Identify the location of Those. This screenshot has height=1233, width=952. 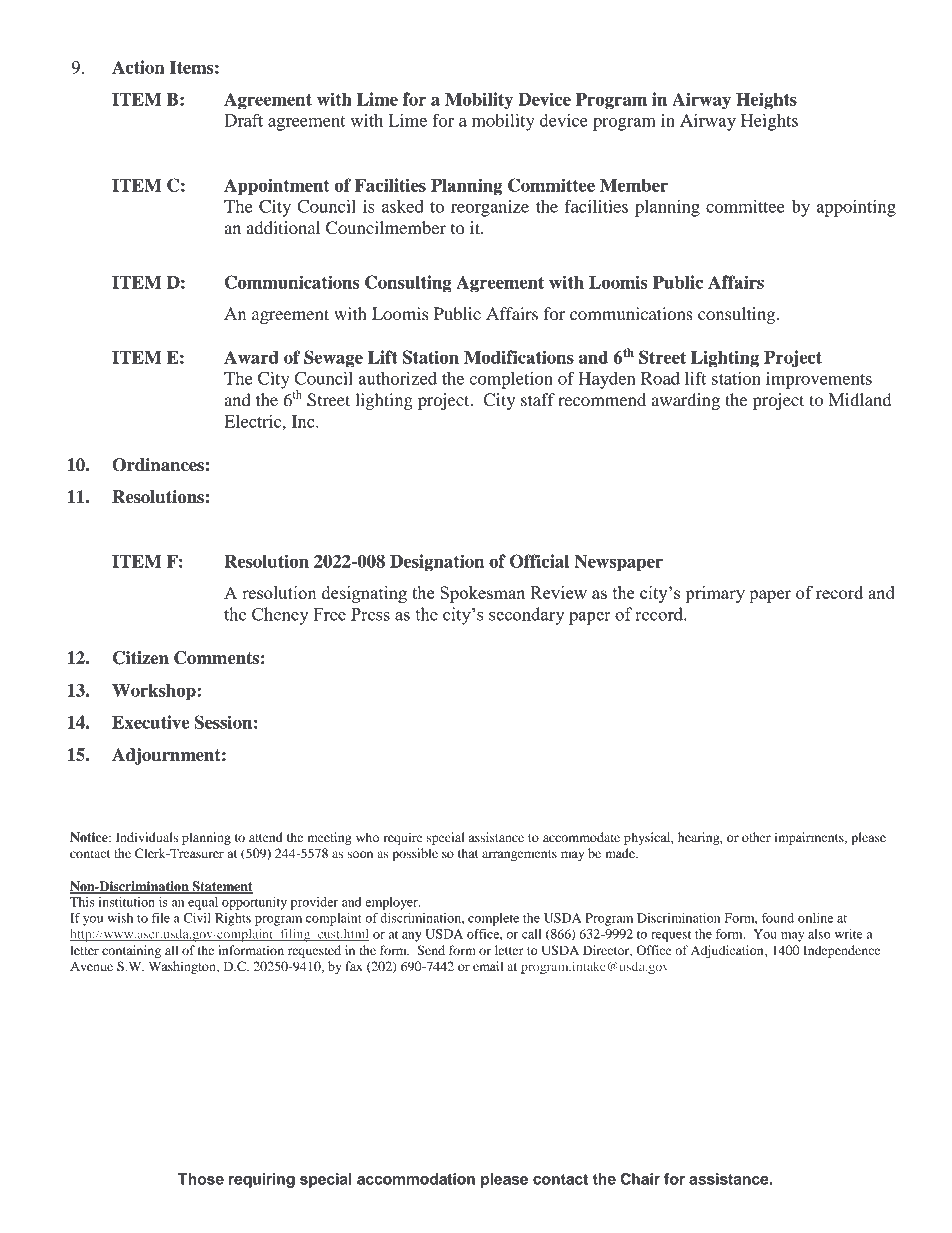
(201, 1179).
